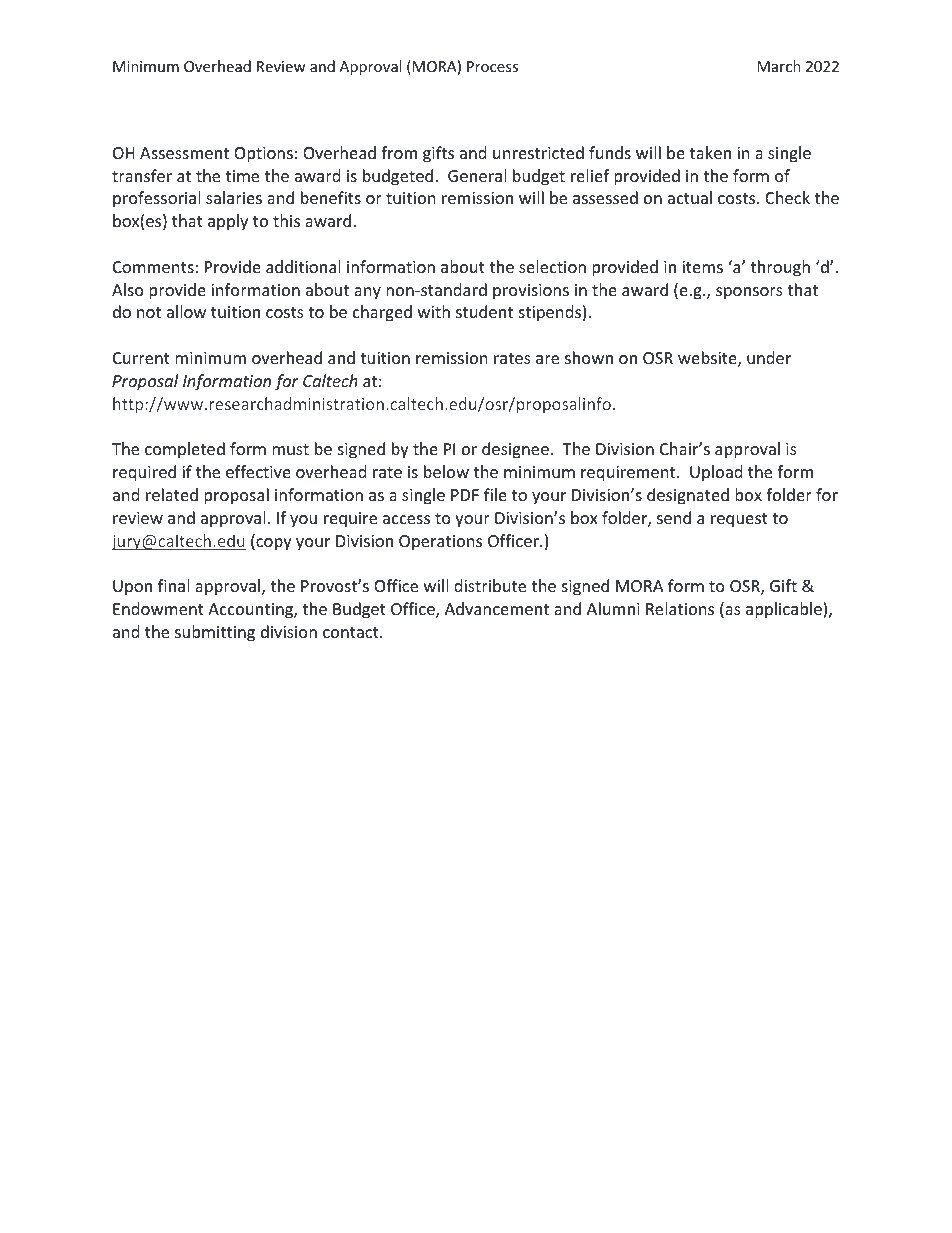 Image resolution: width=952 pixels, height=1233 pixels. Describe the element at coordinates (492, 66) in the screenshot. I see `Process` at that location.
